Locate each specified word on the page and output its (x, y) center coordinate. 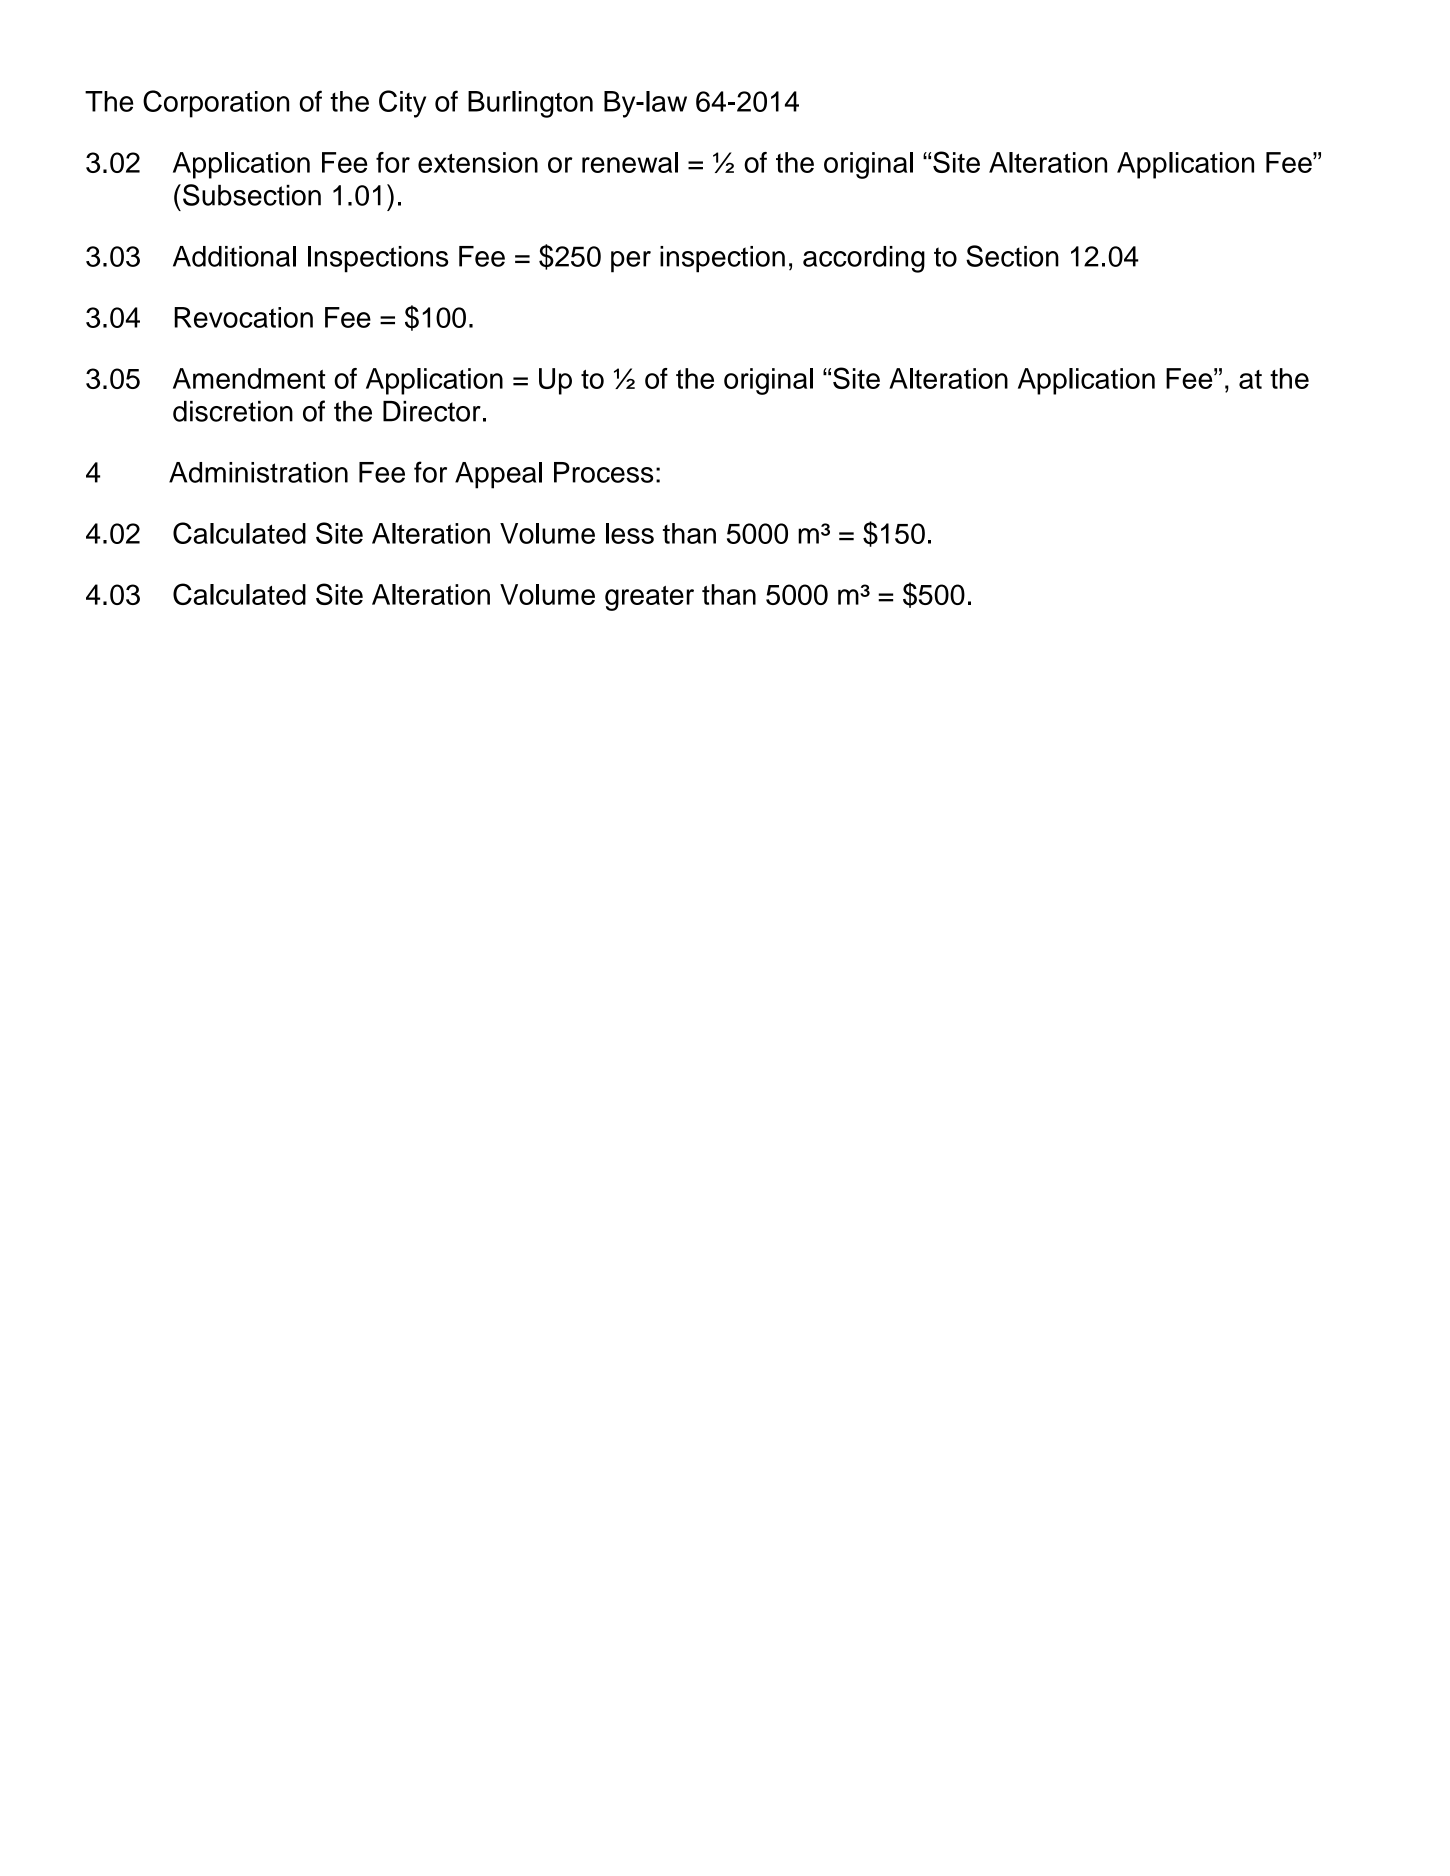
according (864, 259)
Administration (258, 472)
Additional (234, 256)
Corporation (216, 104)
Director (432, 411)
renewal (630, 162)
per (631, 262)
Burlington (530, 104)
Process (603, 472)
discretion (233, 411)
